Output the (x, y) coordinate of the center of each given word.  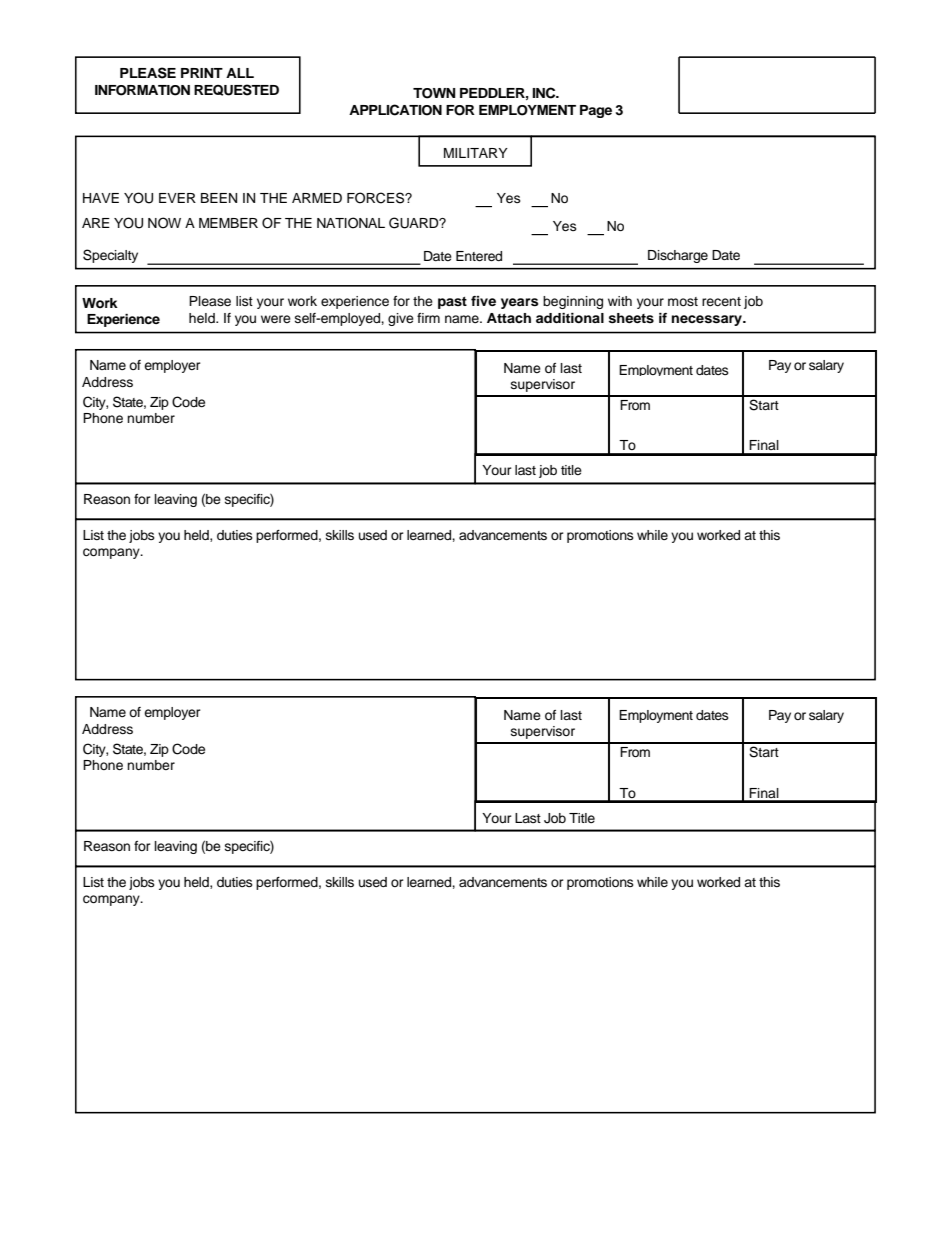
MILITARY (476, 153)
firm (428, 318)
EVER (177, 198)
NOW (164, 223)
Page (596, 111)
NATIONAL (351, 223)
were (276, 319)
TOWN (434, 93)
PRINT (202, 73)
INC (545, 93)
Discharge (678, 256)
